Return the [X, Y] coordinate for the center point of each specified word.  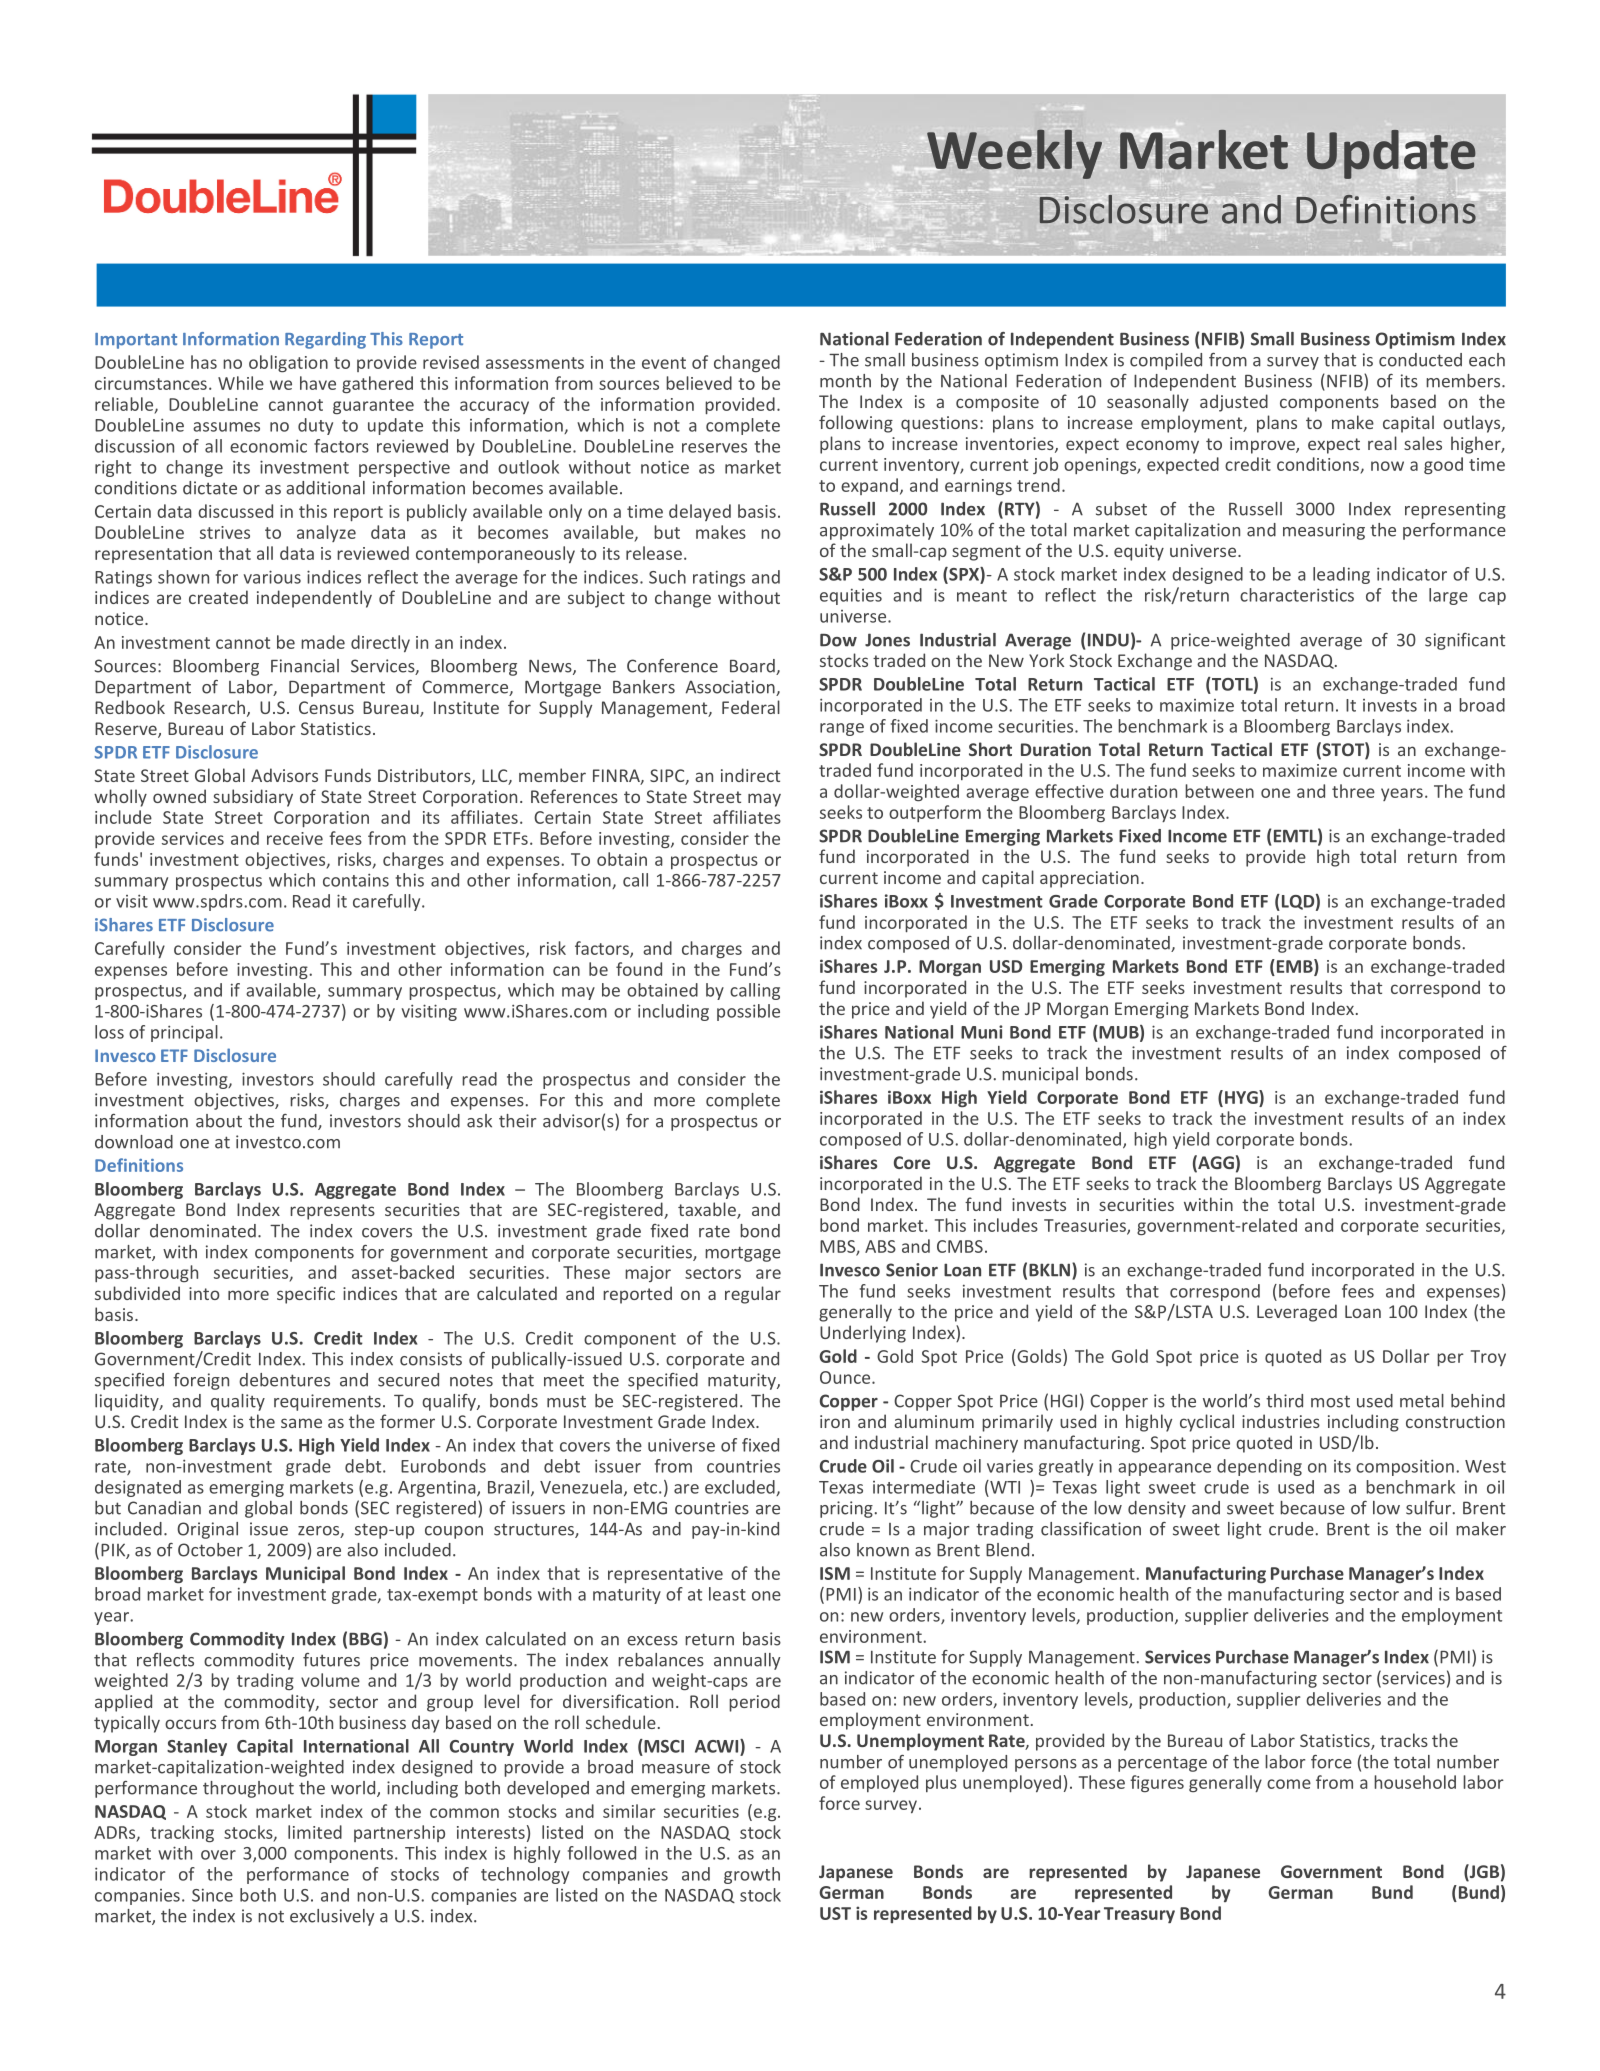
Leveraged [1297, 1313]
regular [753, 1295]
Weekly [1014, 154]
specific [306, 1295]
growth [752, 1875]
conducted [1420, 360]
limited [315, 1832]
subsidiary [253, 798]
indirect [750, 775]
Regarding [325, 340]
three [1353, 791]
